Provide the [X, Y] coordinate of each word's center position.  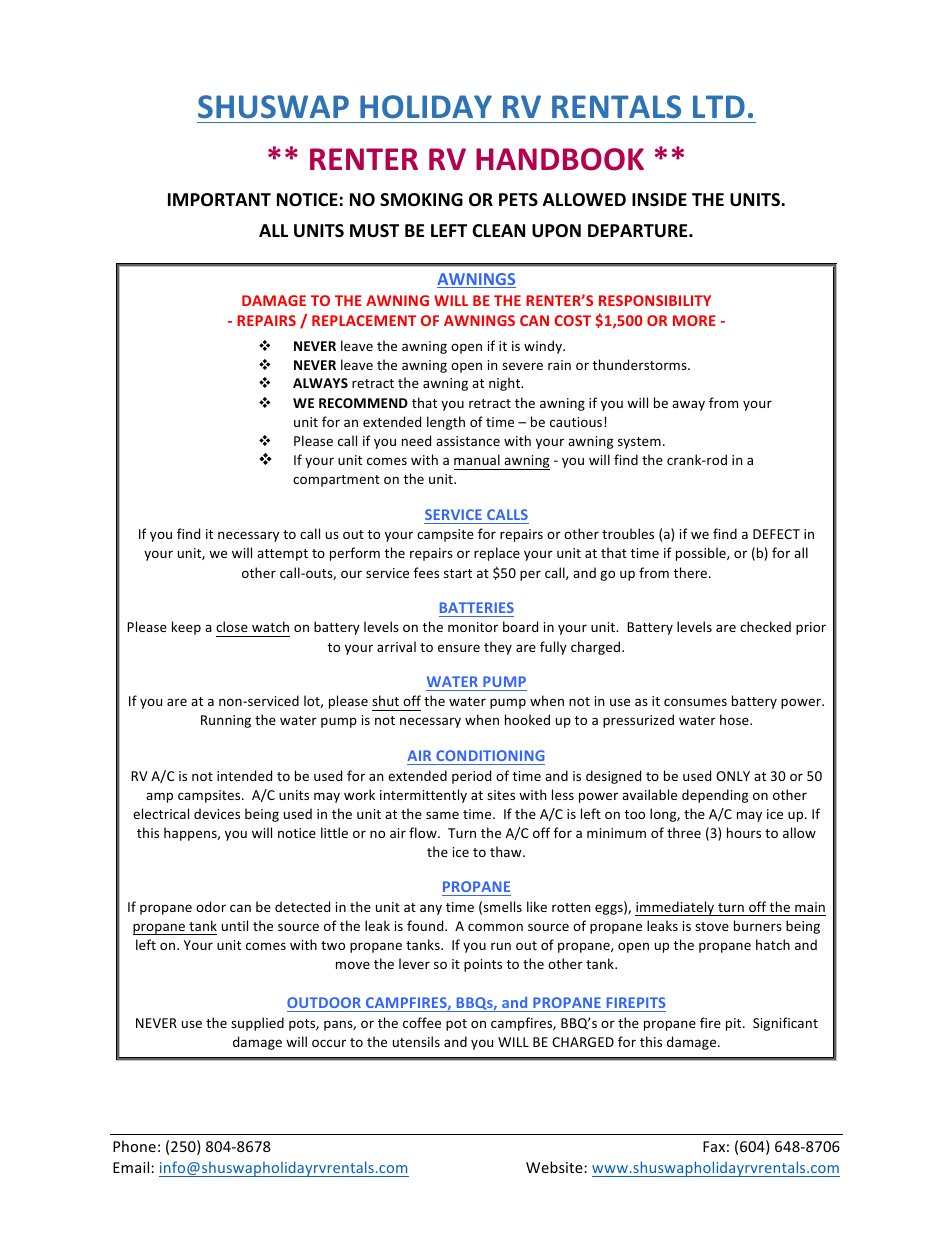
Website [555, 1167]
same [442, 815]
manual [477, 459]
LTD [719, 106]
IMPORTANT [219, 199]
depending [715, 796]
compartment [336, 481]
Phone [134, 1146]
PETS [518, 200]
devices [217, 813]
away [688, 405]
